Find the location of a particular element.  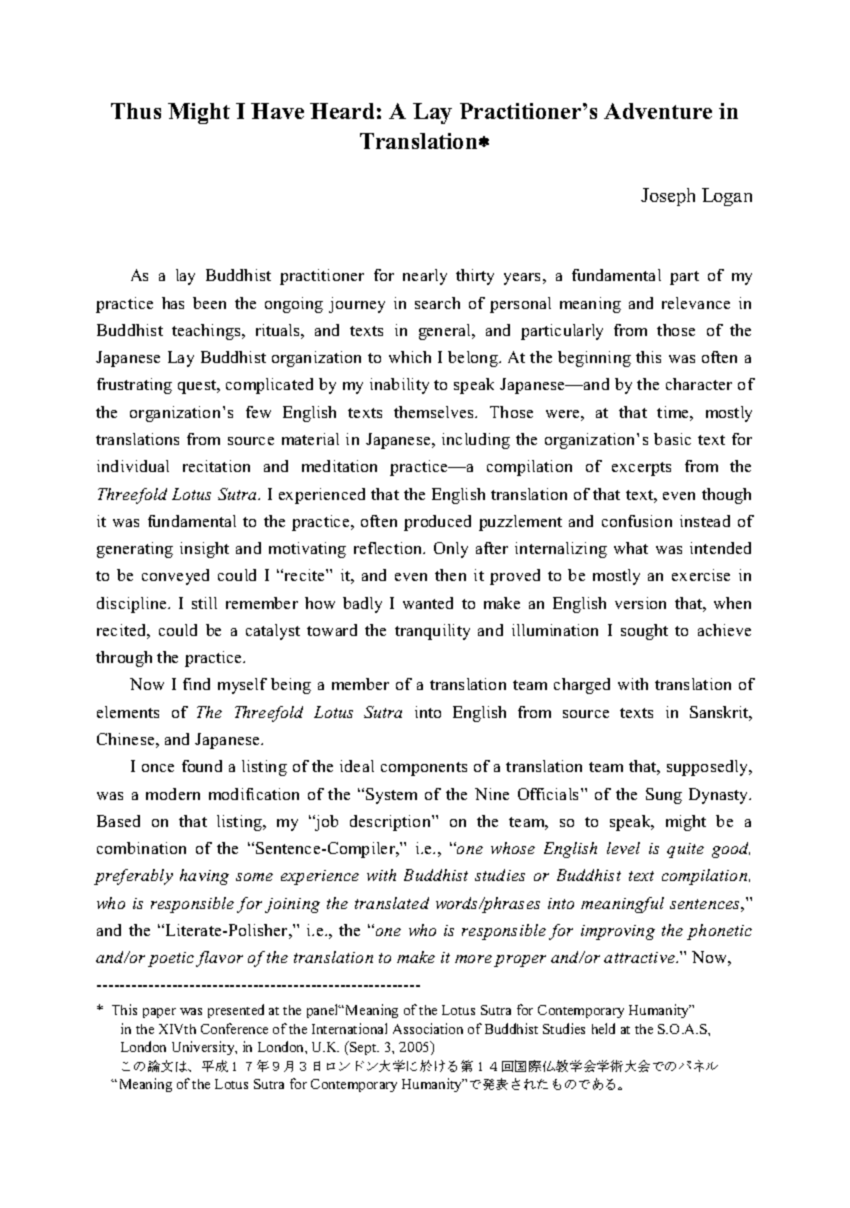

Thus is located at coordinates (136, 111).
